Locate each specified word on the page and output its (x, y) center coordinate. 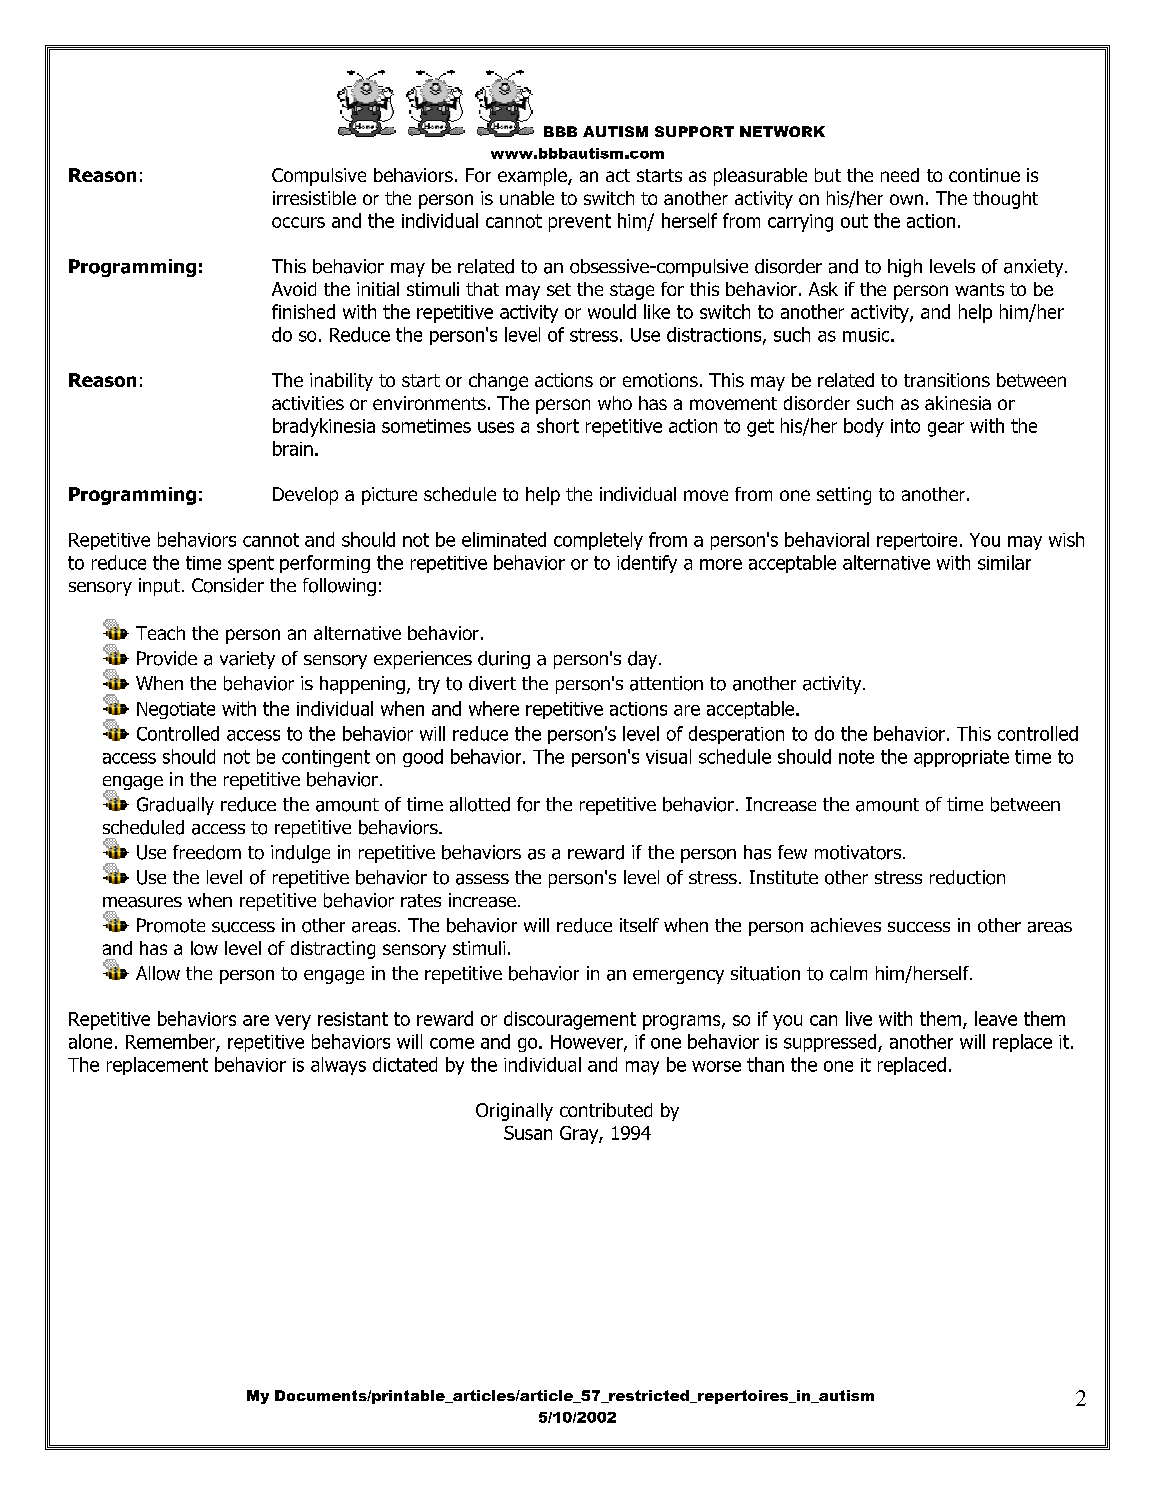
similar (1004, 562)
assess (482, 879)
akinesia (958, 403)
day (644, 660)
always (338, 1066)
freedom (207, 852)
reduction (967, 877)
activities (308, 403)
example (533, 177)
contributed (606, 1110)
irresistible (314, 198)
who (615, 403)
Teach (160, 633)
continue (984, 175)
